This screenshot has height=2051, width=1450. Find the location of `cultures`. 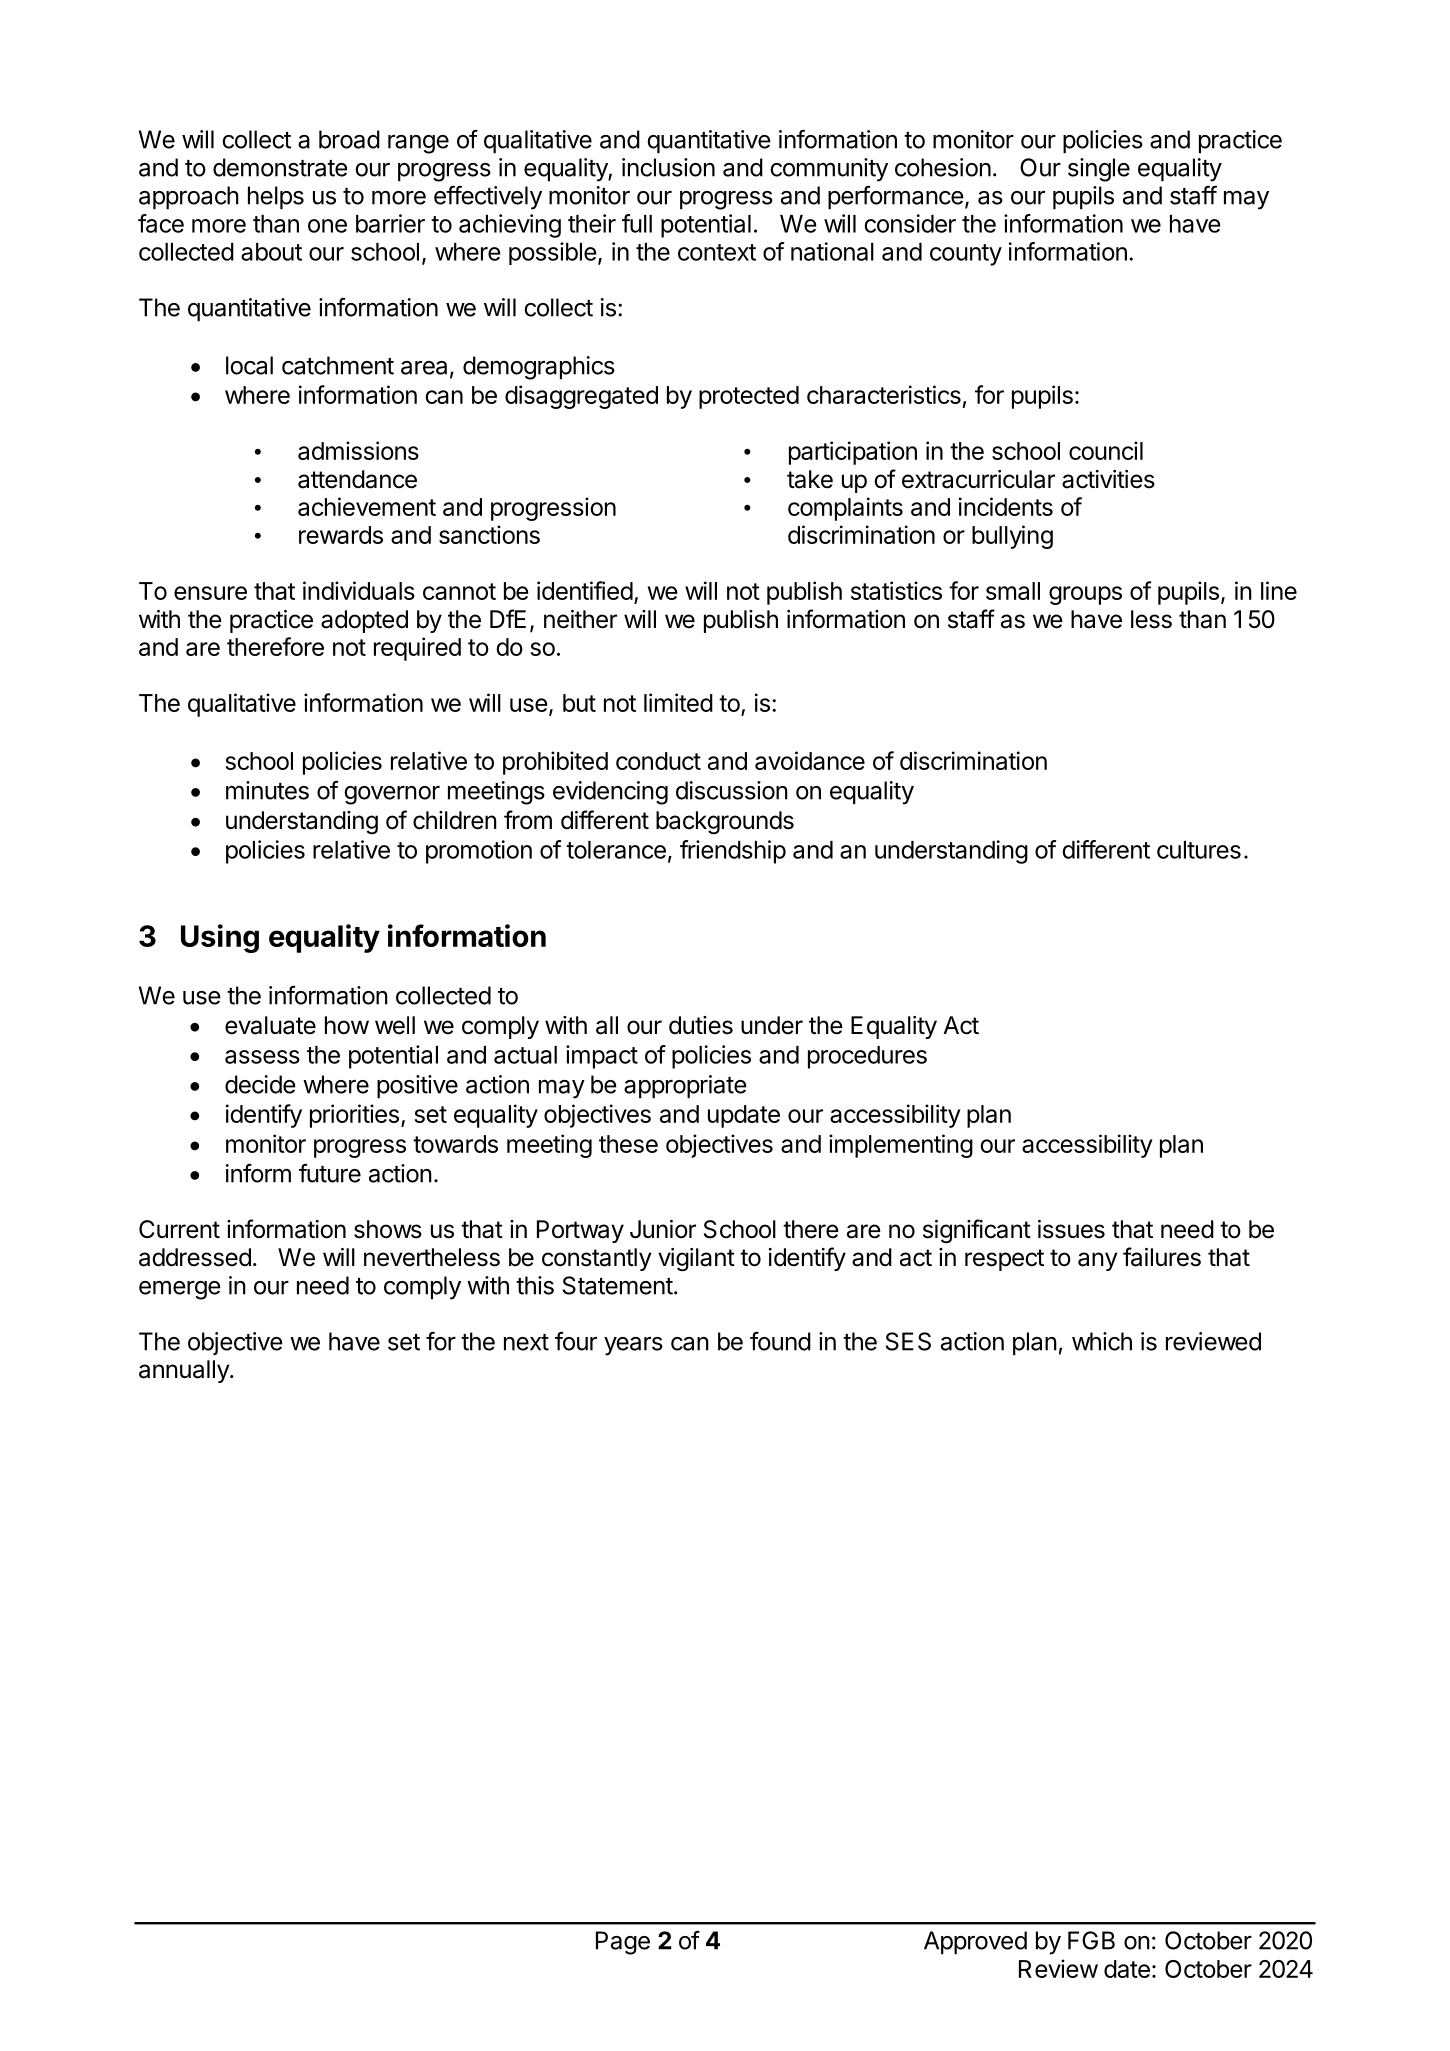

cultures is located at coordinates (1199, 850).
